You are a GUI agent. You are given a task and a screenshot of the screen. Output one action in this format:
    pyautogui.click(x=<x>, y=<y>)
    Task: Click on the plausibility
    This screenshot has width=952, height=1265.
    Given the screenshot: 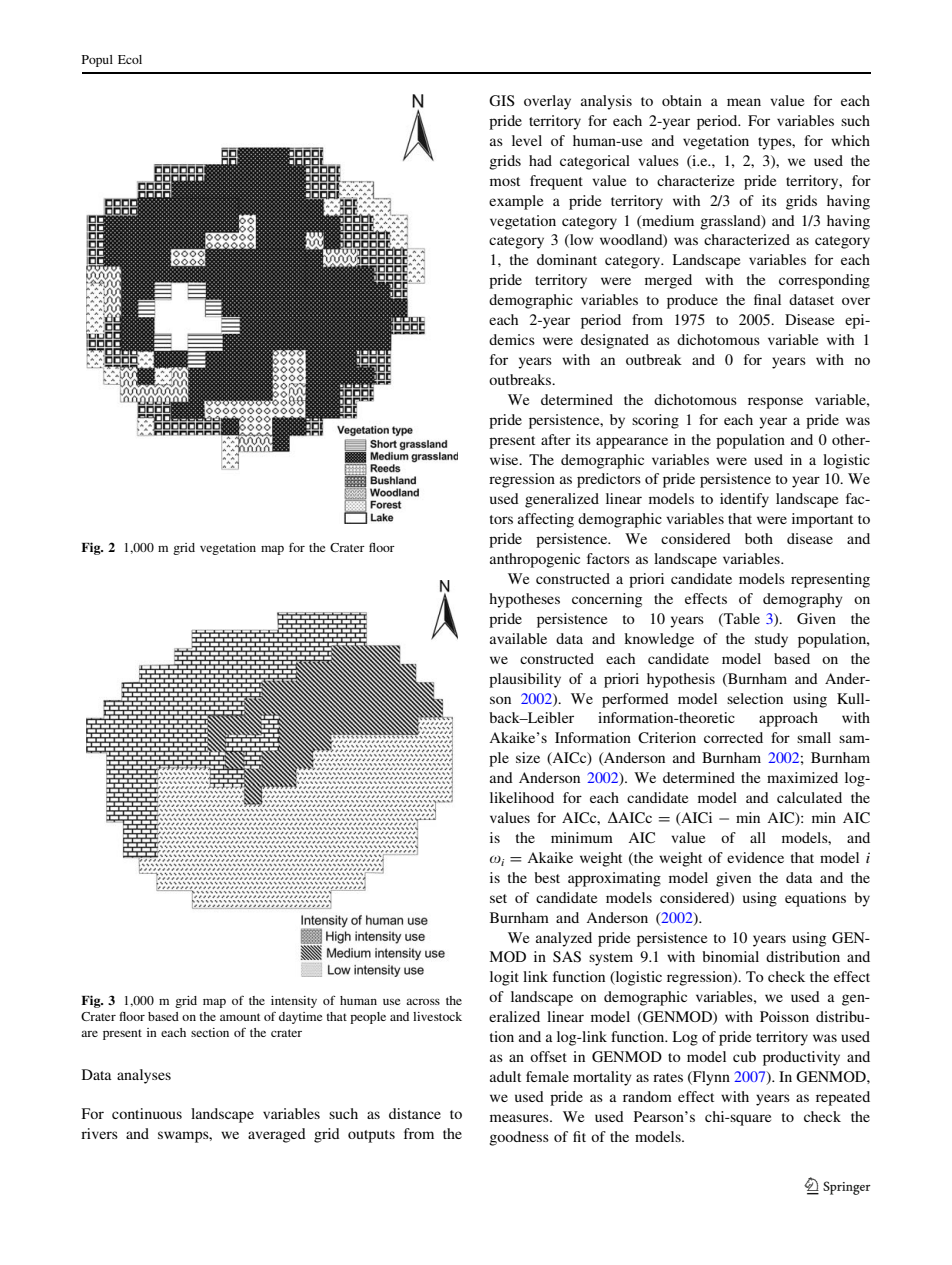 What is the action you would take?
    pyautogui.click(x=525, y=680)
